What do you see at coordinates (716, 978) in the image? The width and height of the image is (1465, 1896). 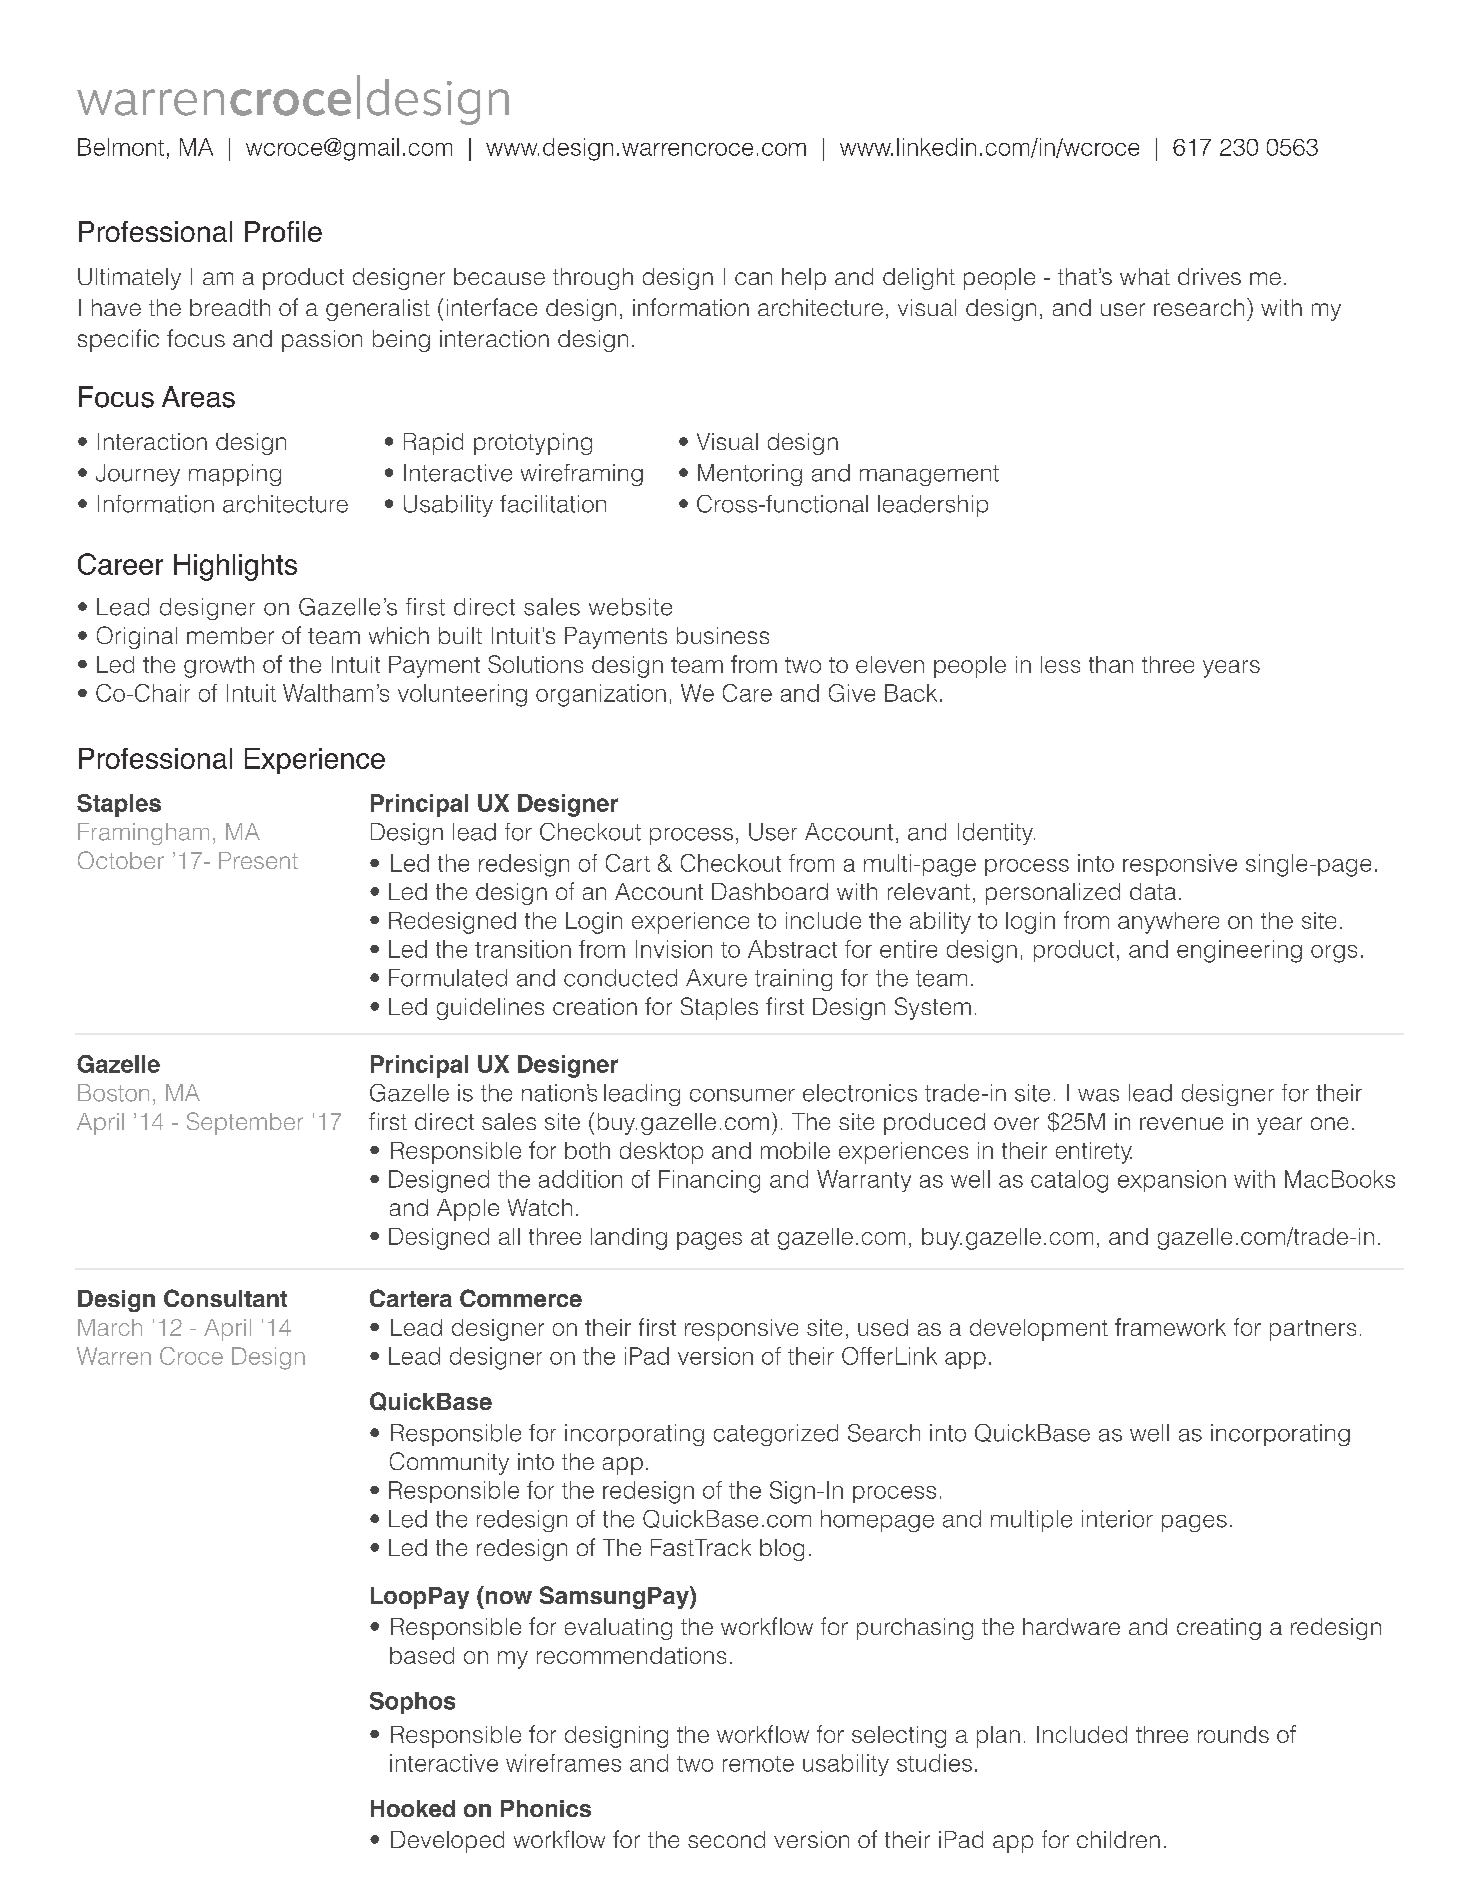 I see `Axure` at bounding box center [716, 978].
